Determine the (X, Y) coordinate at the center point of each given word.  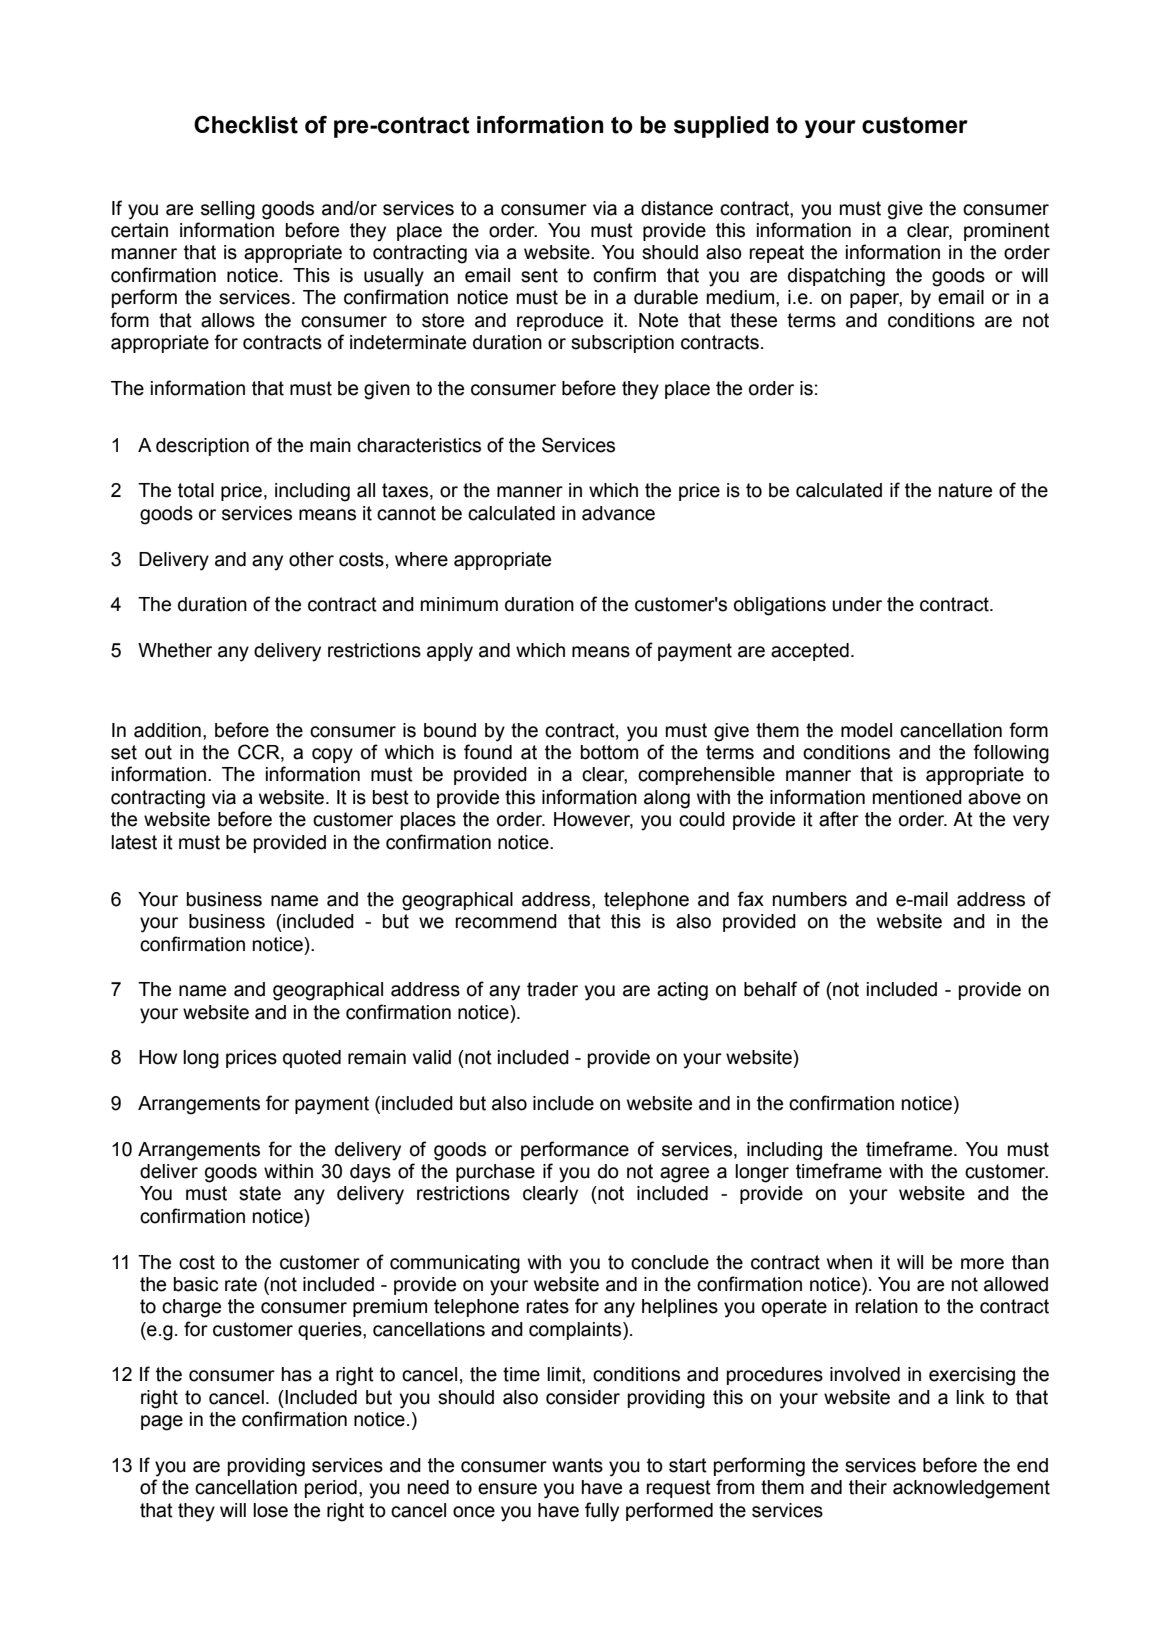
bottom (609, 752)
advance (618, 513)
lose (270, 1510)
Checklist (246, 125)
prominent (1007, 232)
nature (965, 490)
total (196, 490)
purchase (495, 1173)
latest (134, 842)
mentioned (917, 797)
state (260, 1193)
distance (677, 208)
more (982, 1264)
